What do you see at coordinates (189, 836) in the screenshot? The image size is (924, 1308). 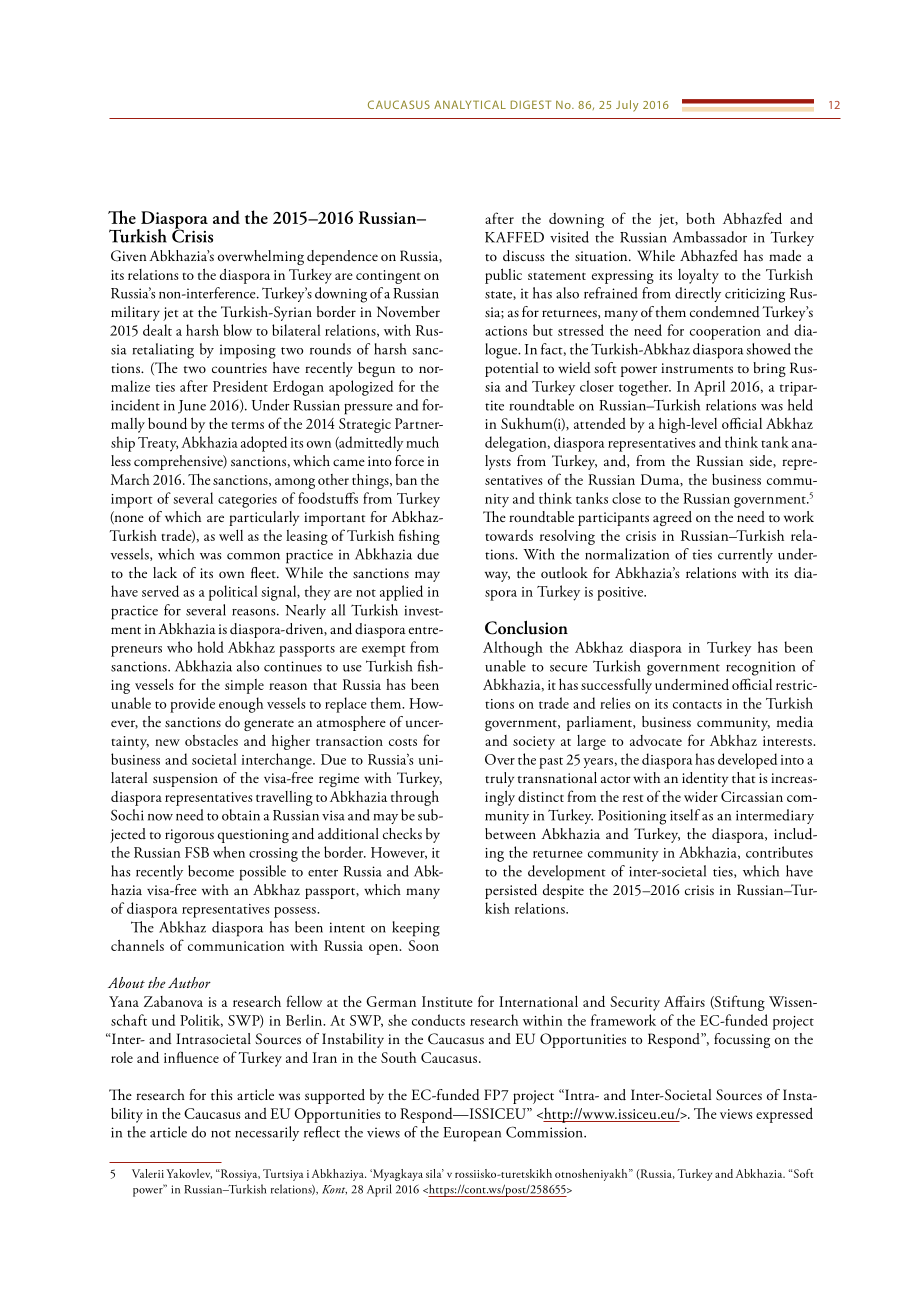 I see `rigorous` at bounding box center [189, 836].
